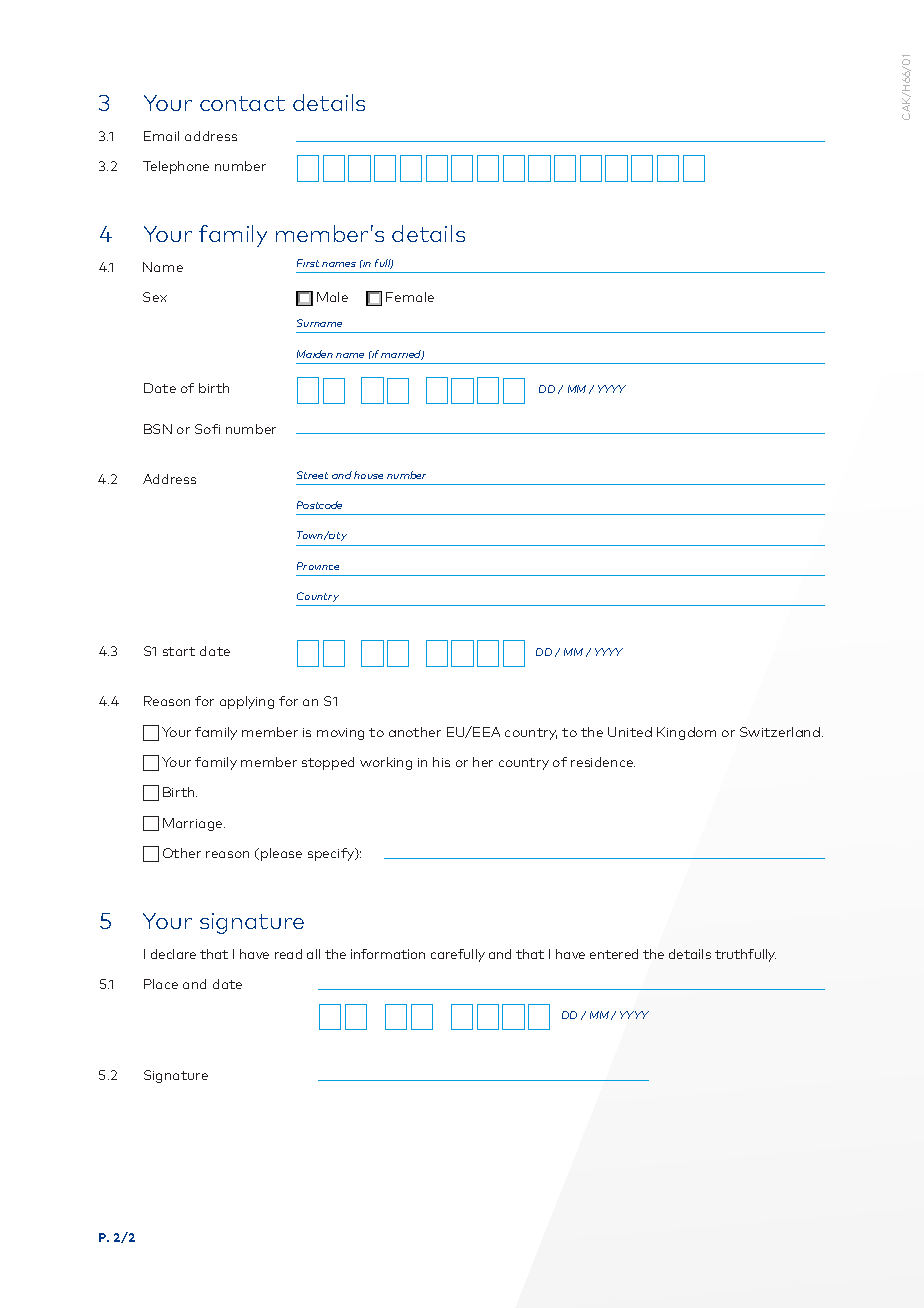  Describe the element at coordinates (312, 475) in the document. I see `Street` at that location.
